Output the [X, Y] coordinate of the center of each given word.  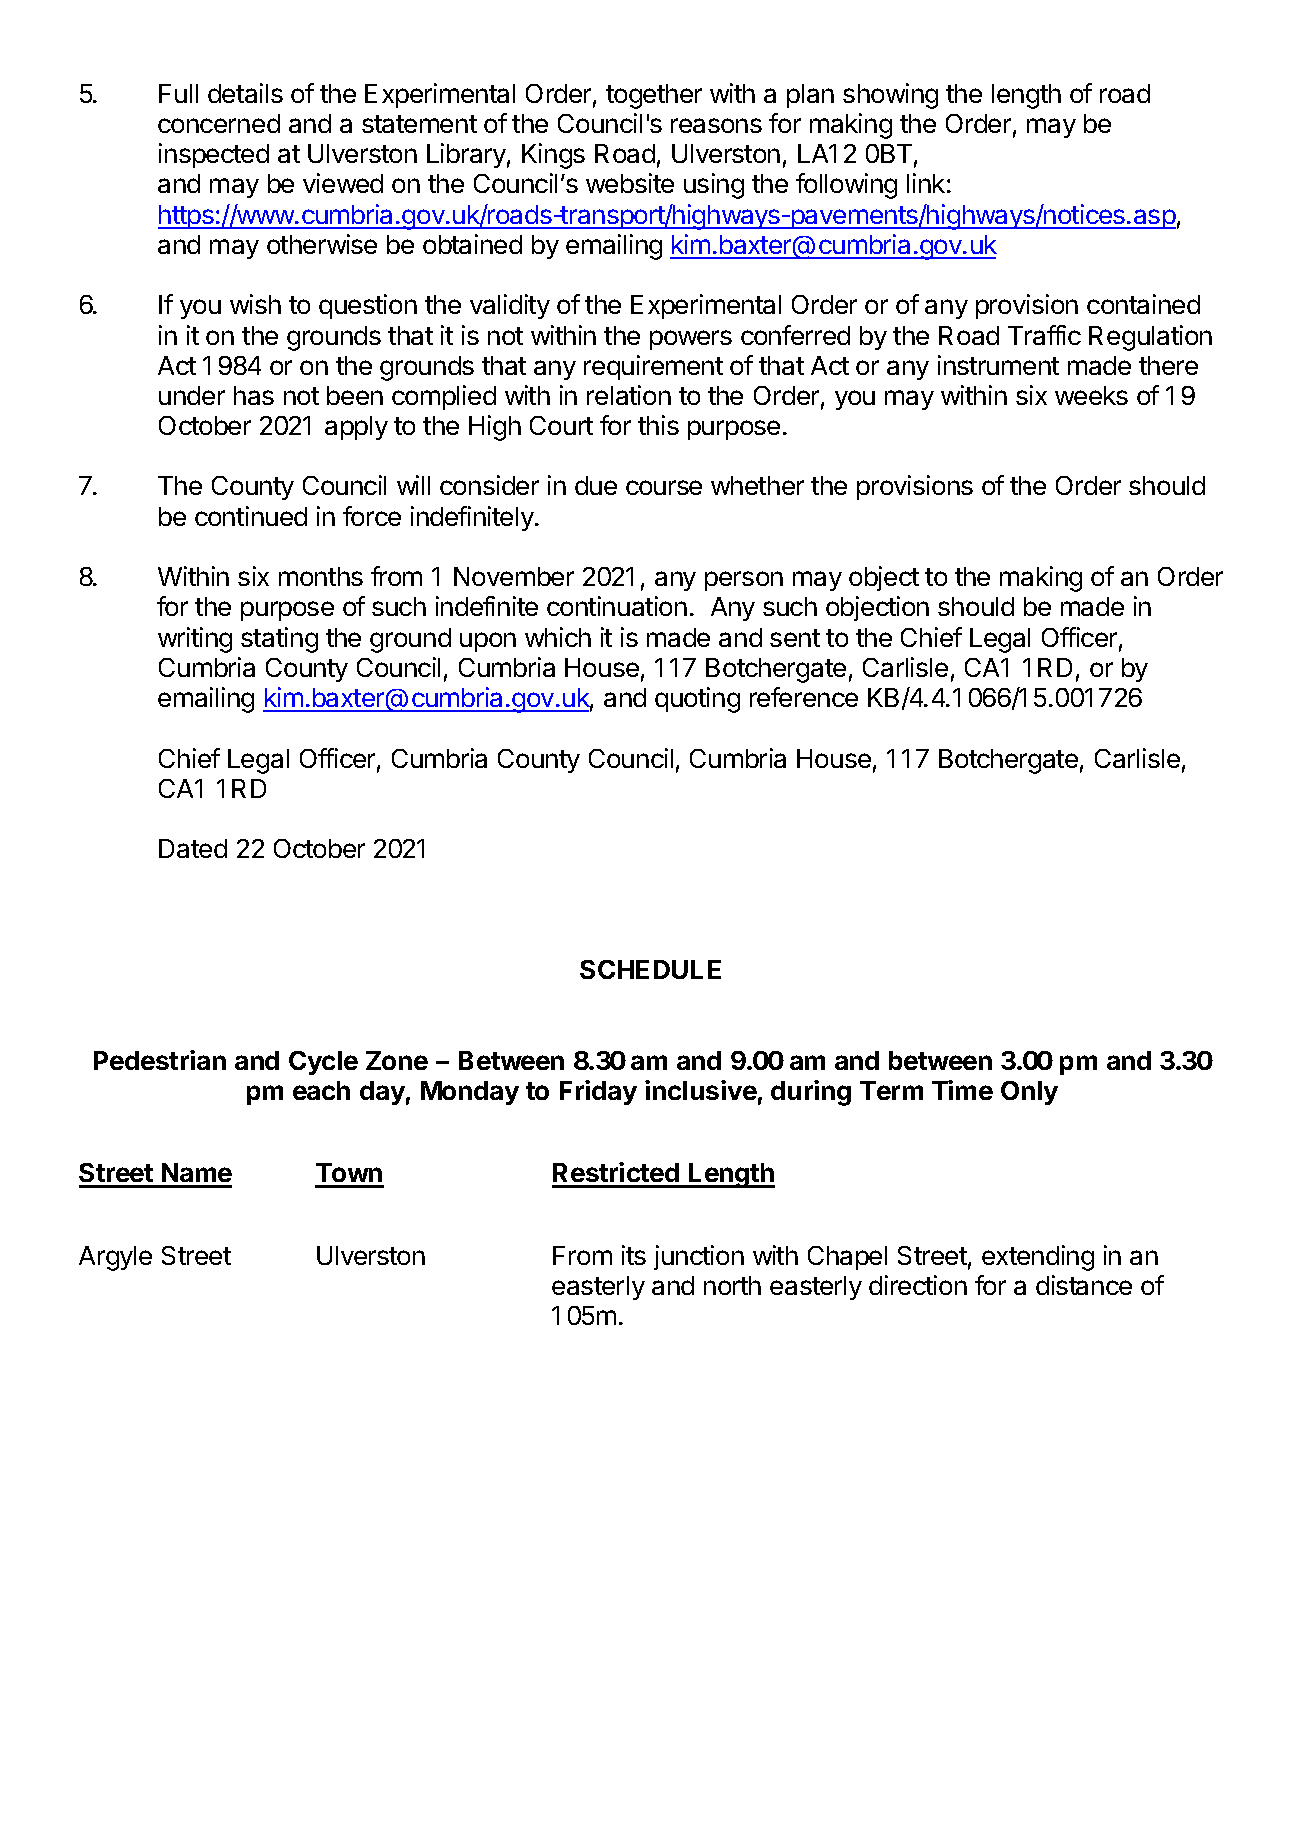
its [634, 1255]
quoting [697, 700]
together [654, 96]
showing [890, 96]
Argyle [115, 1258]
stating [279, 640]
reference [804, 697]
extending [1038, 1258]
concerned [219, 123]
